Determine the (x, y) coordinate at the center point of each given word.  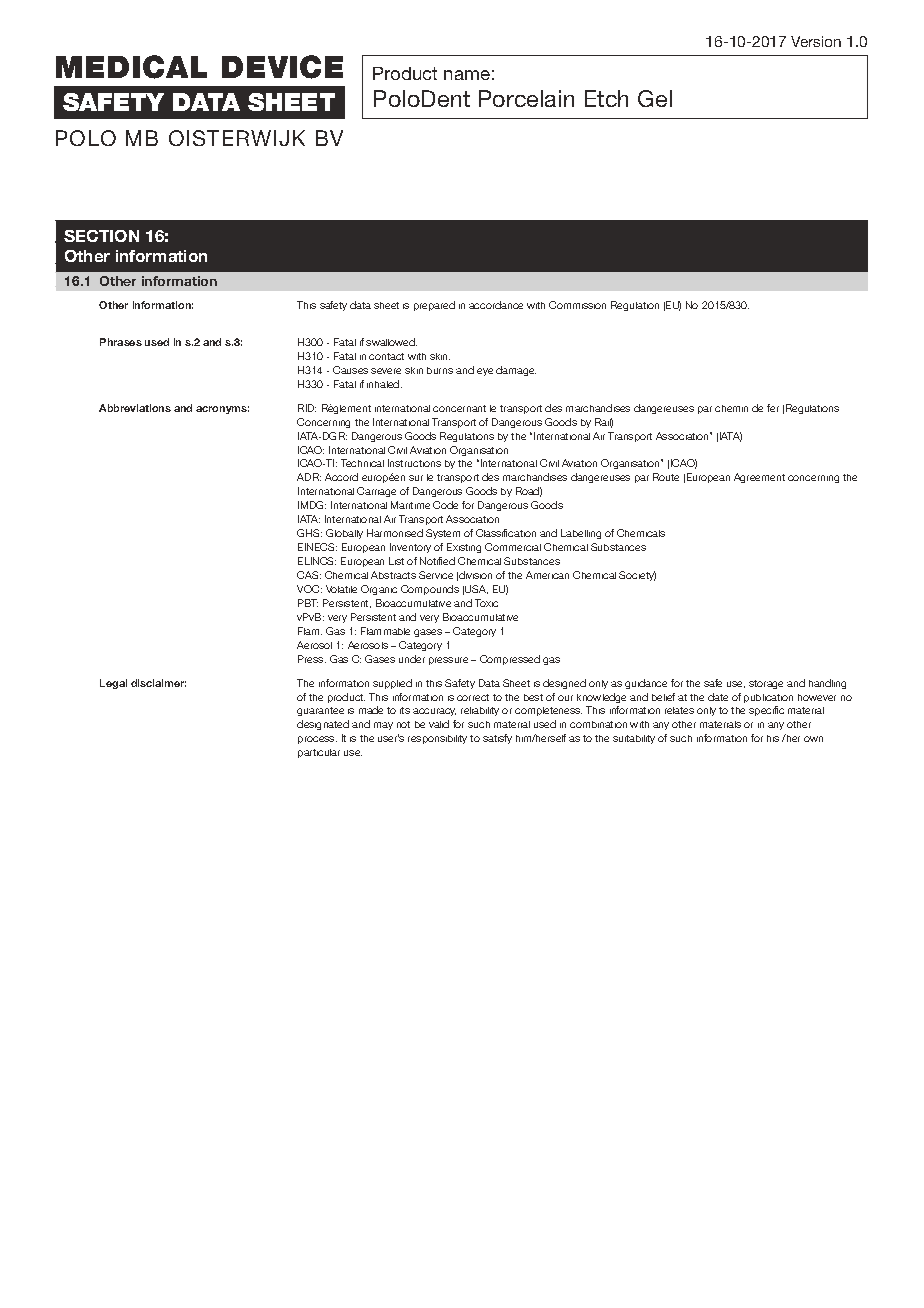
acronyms (222, 410)
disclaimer (158, 683)
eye (485, 372)
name (467, 75)
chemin (731, 408)
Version (816, 41)
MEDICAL (131, 67)
